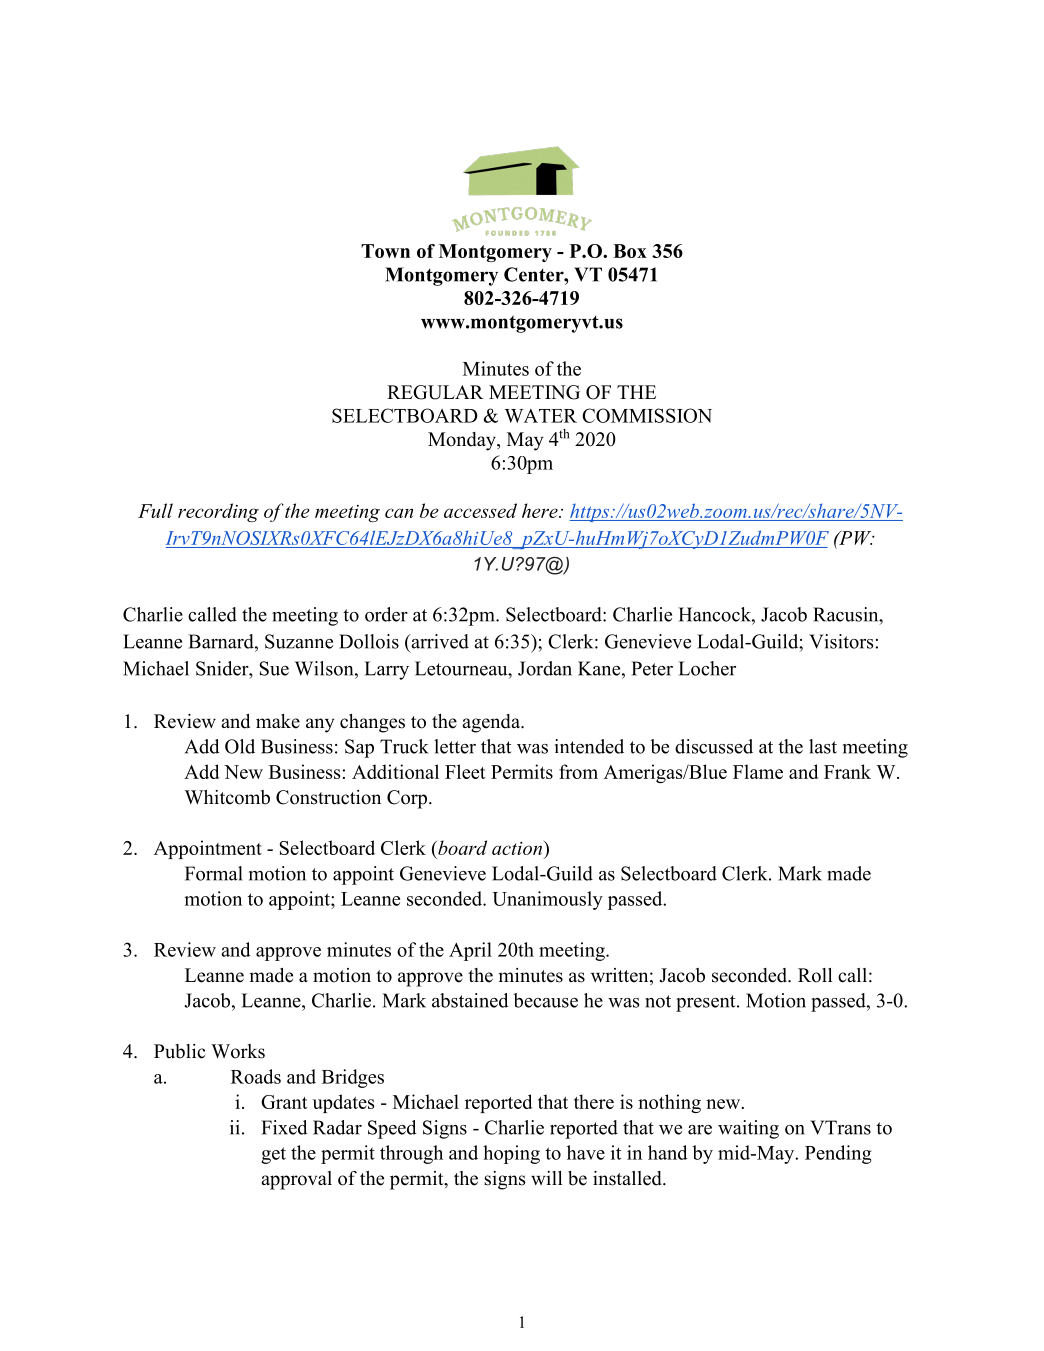  What do you see at coordinates (647, 415) in the document?
I see `COMMISSION` at bounding box center [647, 415].
